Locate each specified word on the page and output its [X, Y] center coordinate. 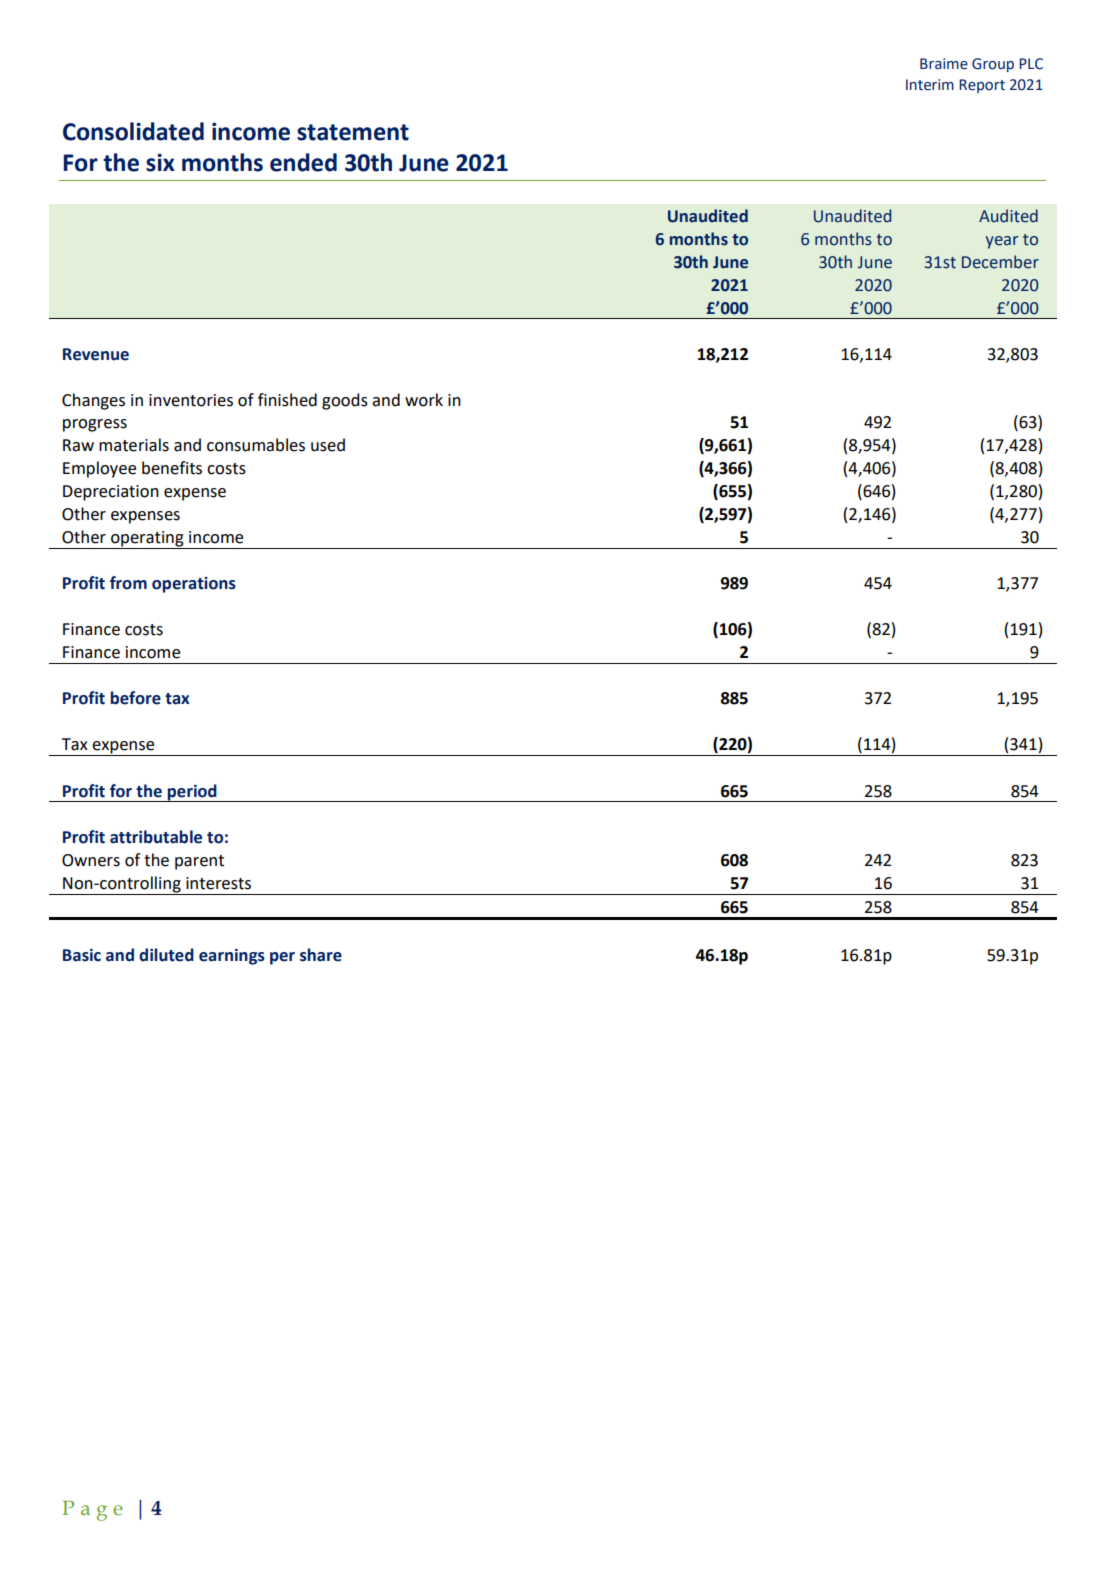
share [321, 955]
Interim [930, 85]
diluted [166, 955]
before [135, 698]
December [1000, 262]
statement [353, 132]
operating [147, 539]
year [1002, 242]
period [192, 793]
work [424, 400]
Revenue [96, 354]
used [328, 445]
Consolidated [133, 131]
